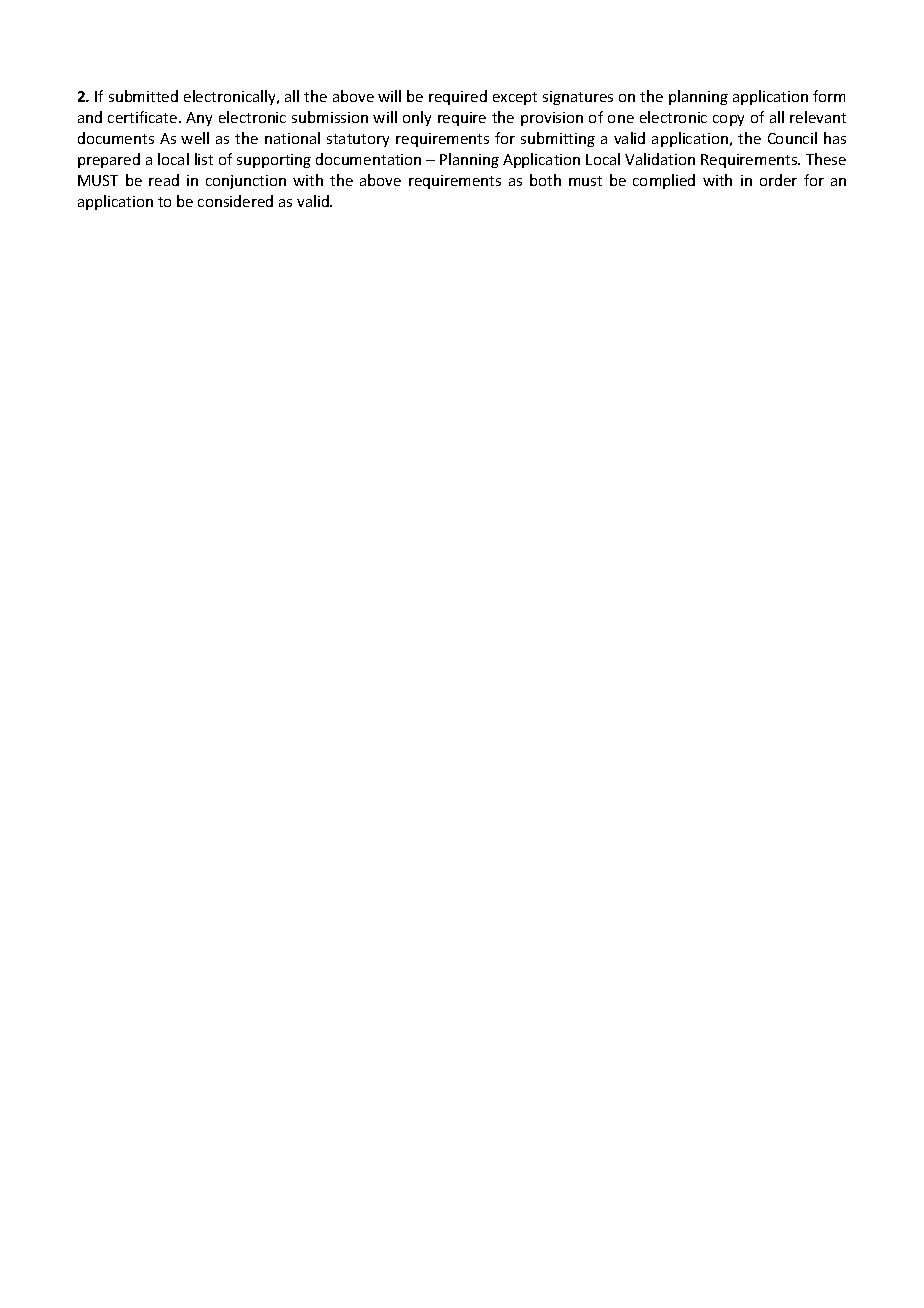 The width and height of the screenshot is (924, 1308). Describe the element at coordinates (143, 96) in the screenshot. I see `submitted` at that location.
